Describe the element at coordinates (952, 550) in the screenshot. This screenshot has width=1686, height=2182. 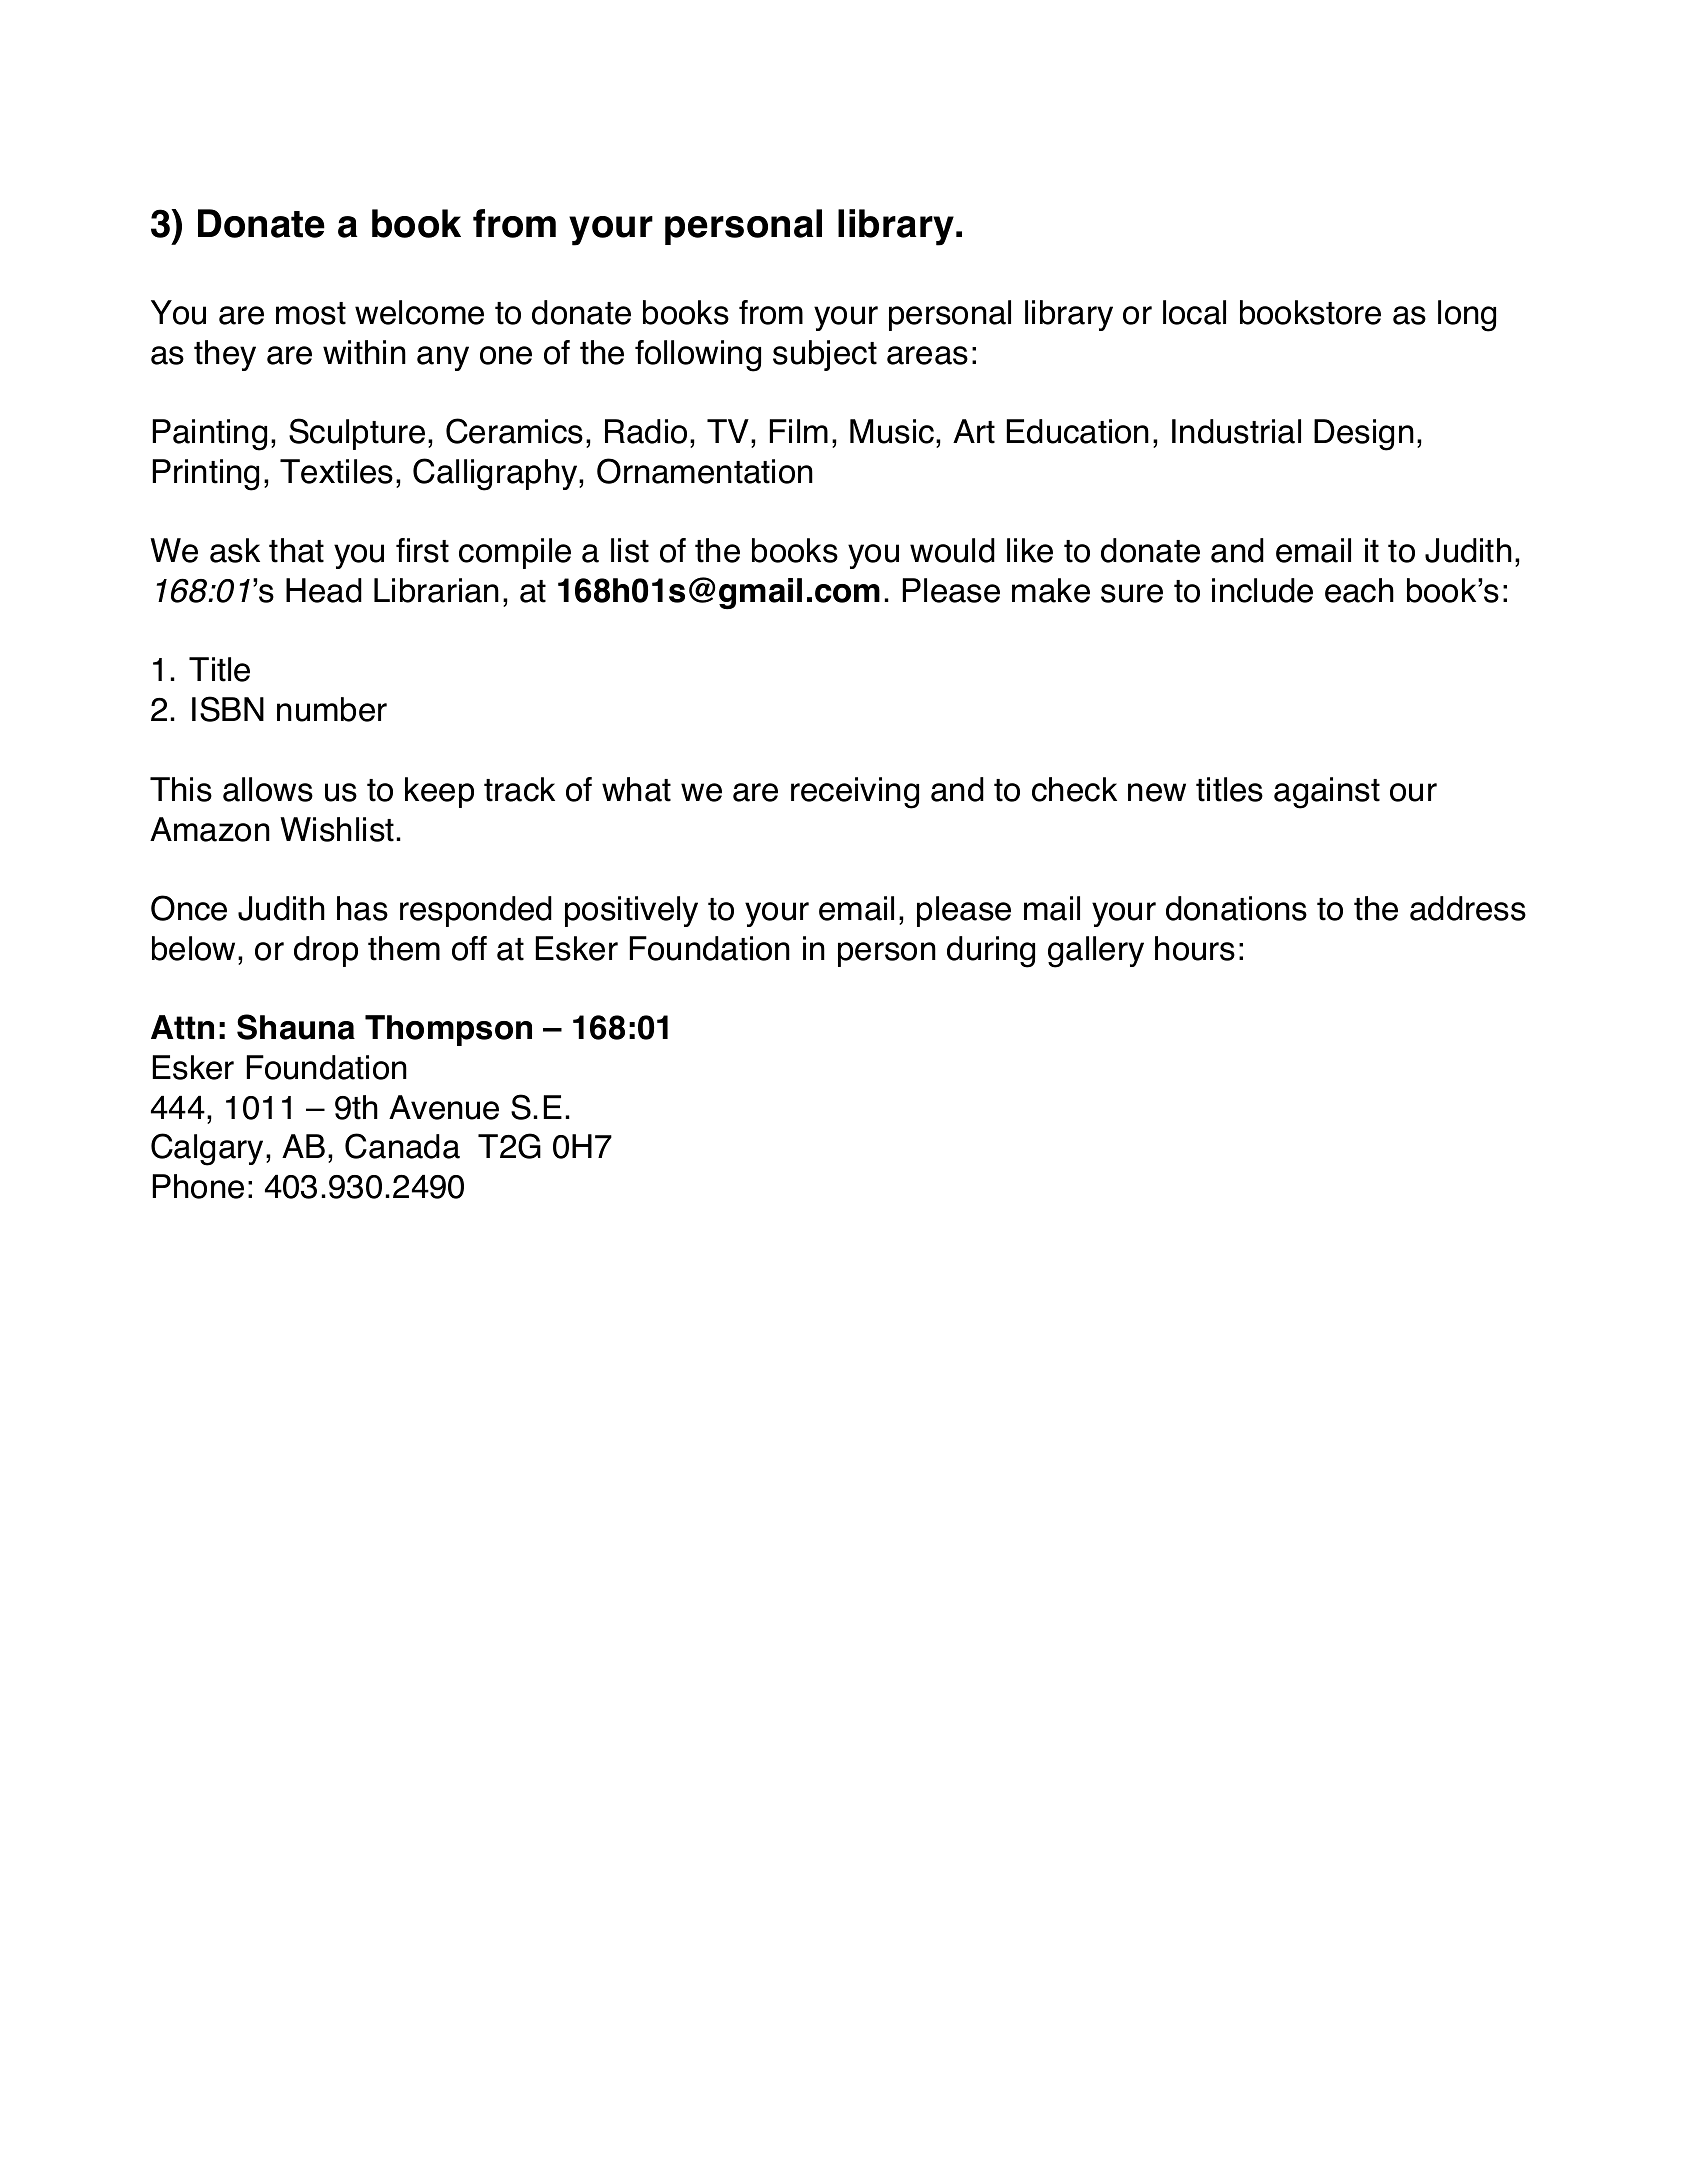
I see `would` at that location.
